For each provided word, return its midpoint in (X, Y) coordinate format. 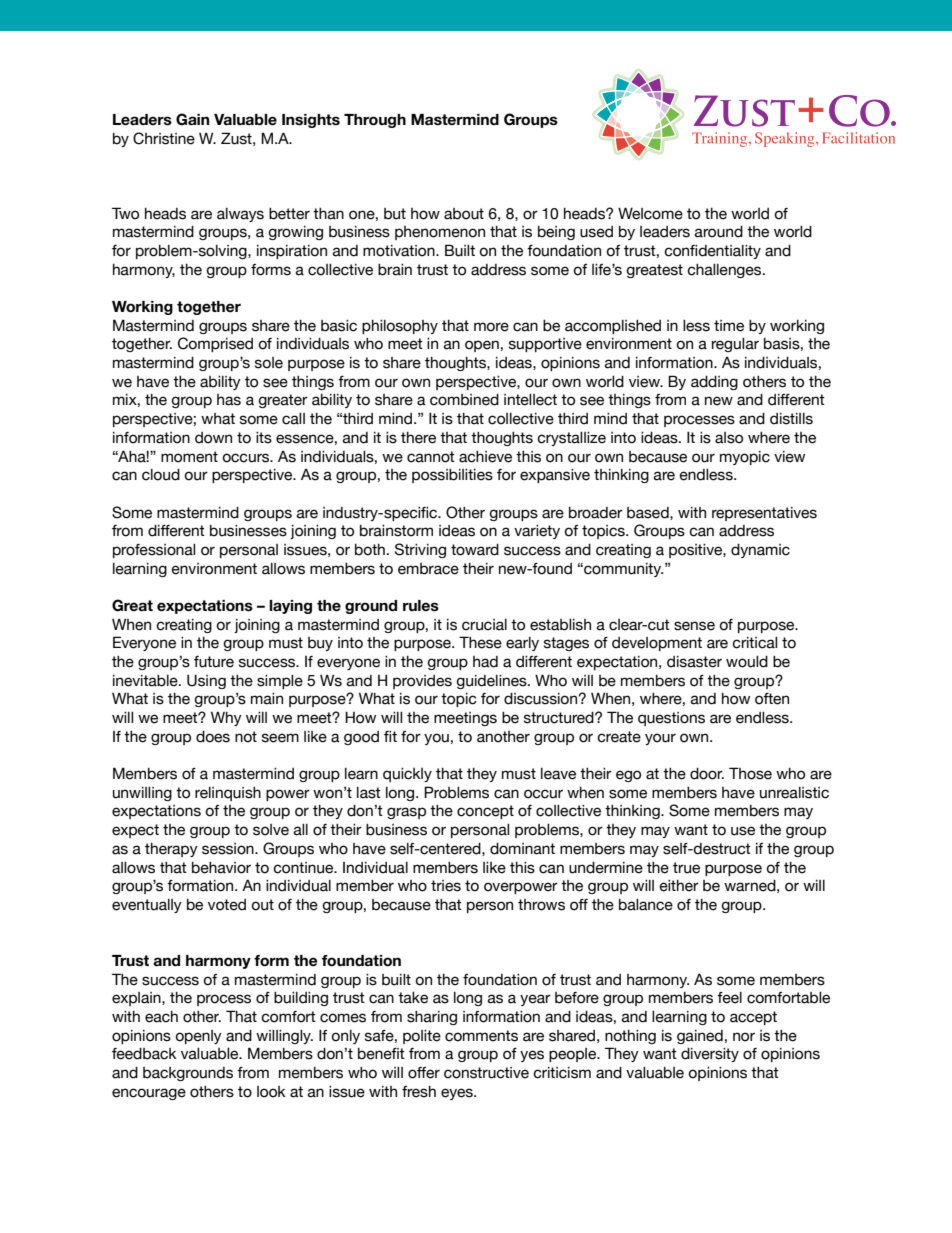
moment (189, 457)
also (729, 438)
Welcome (650, 213)
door (707, 774)
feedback (144, 1054)
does (213, 737)
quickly (407, 775)
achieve (485, 457)
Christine (164, 138)
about (464, 214)
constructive (486, 1073)
